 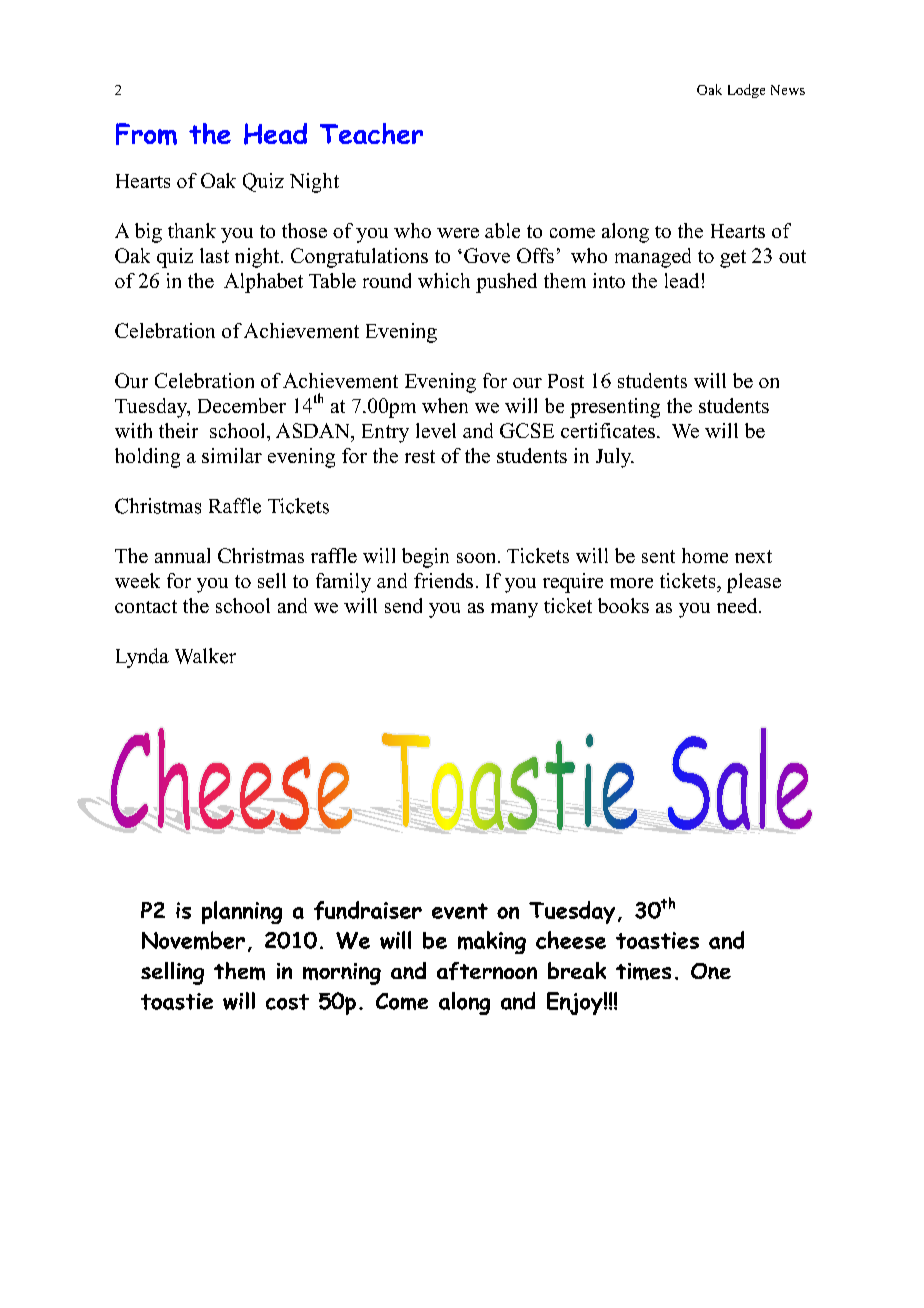 What do you see at coordinates (193, 940) in the screenshot?
I see `November` at bounding box center [193, 940].
